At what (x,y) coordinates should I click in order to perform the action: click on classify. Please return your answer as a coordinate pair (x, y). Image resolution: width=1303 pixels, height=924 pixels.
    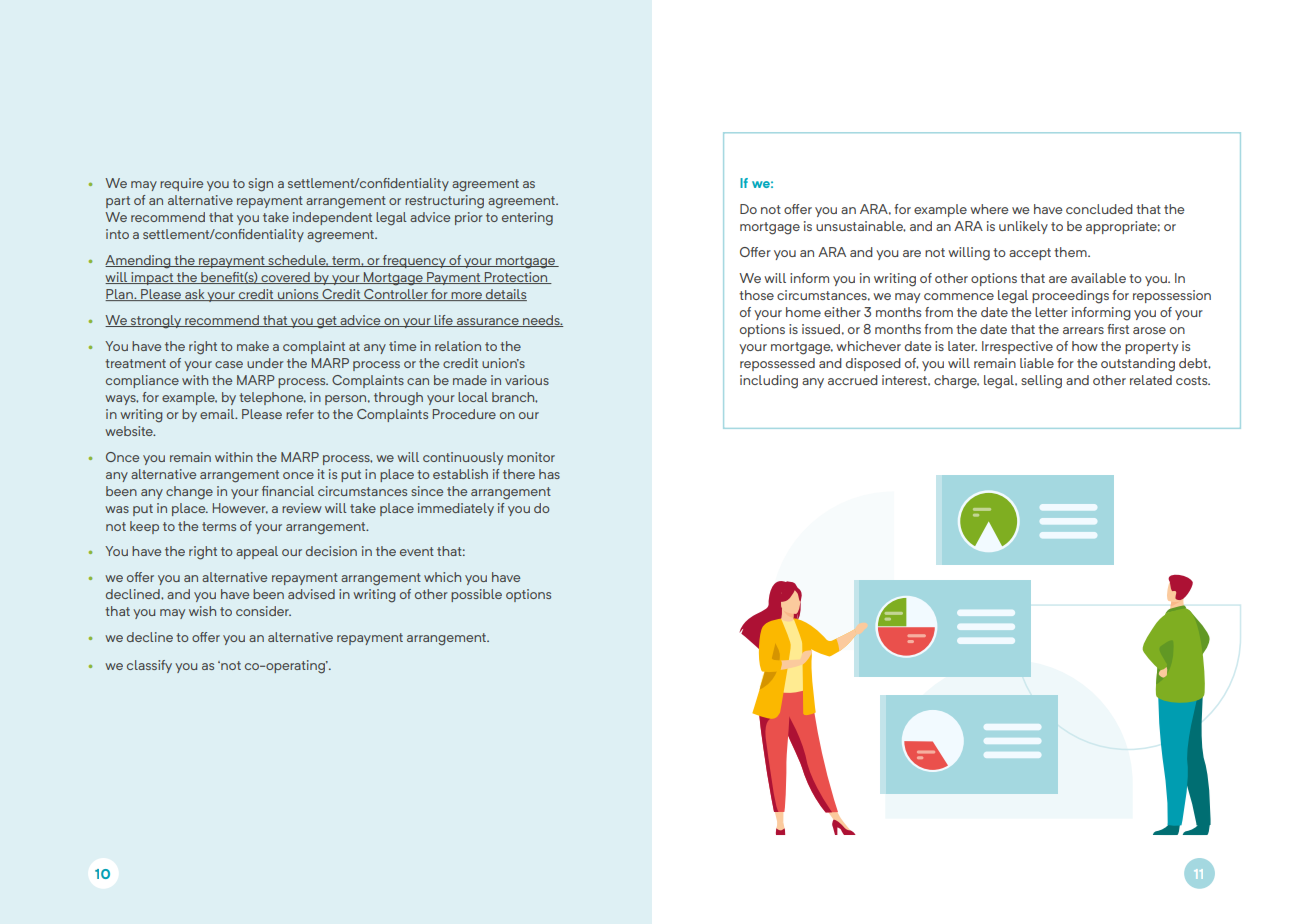
    Looking at the image, I should click on (149, 666).
